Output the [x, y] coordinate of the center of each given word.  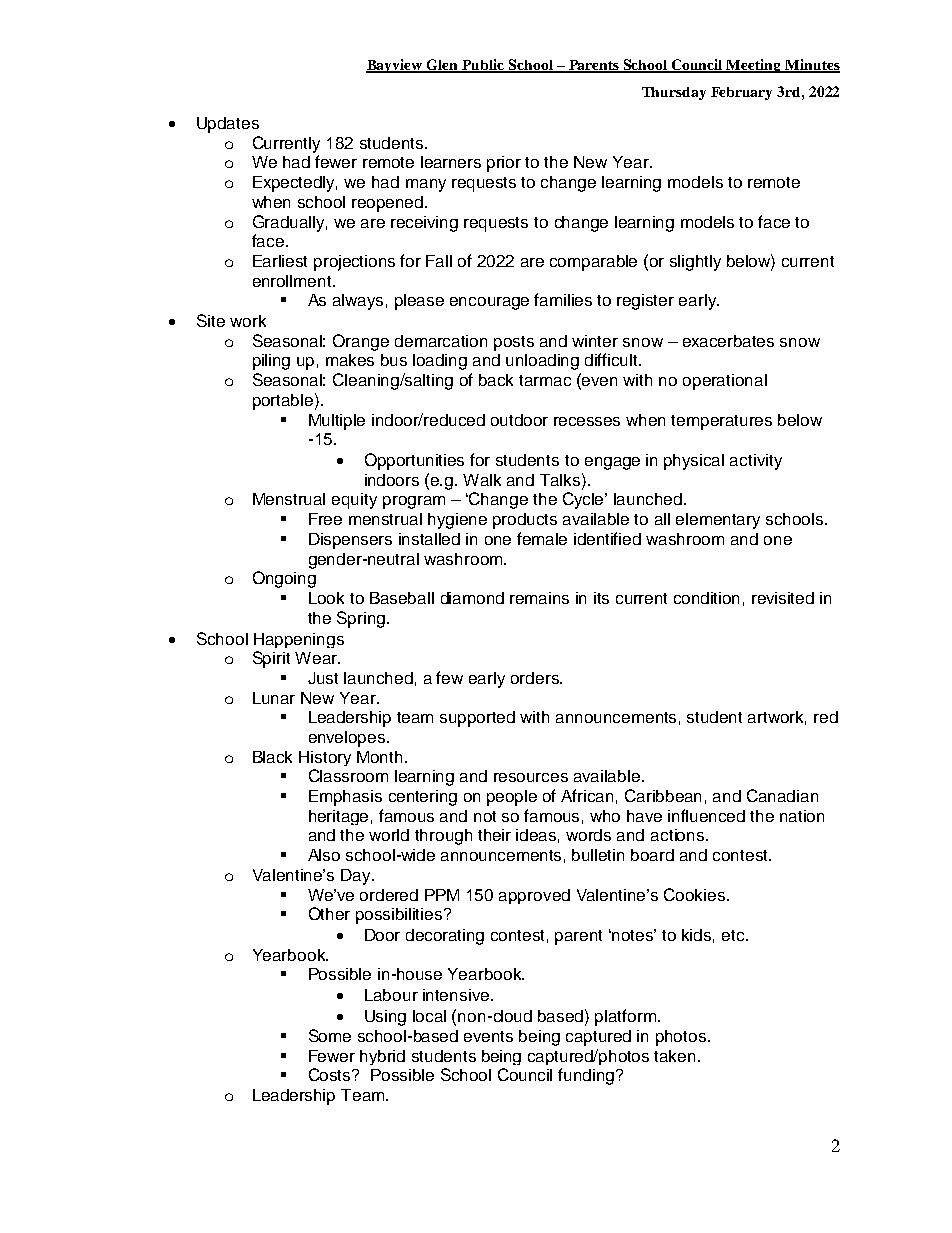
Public [484, 65]
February [741, 93]
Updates [228, 125]
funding [587, 1076]
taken [674, 1056]
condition [706, 598]
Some [330, 1035]
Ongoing [284, 579]
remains [539, 598]
